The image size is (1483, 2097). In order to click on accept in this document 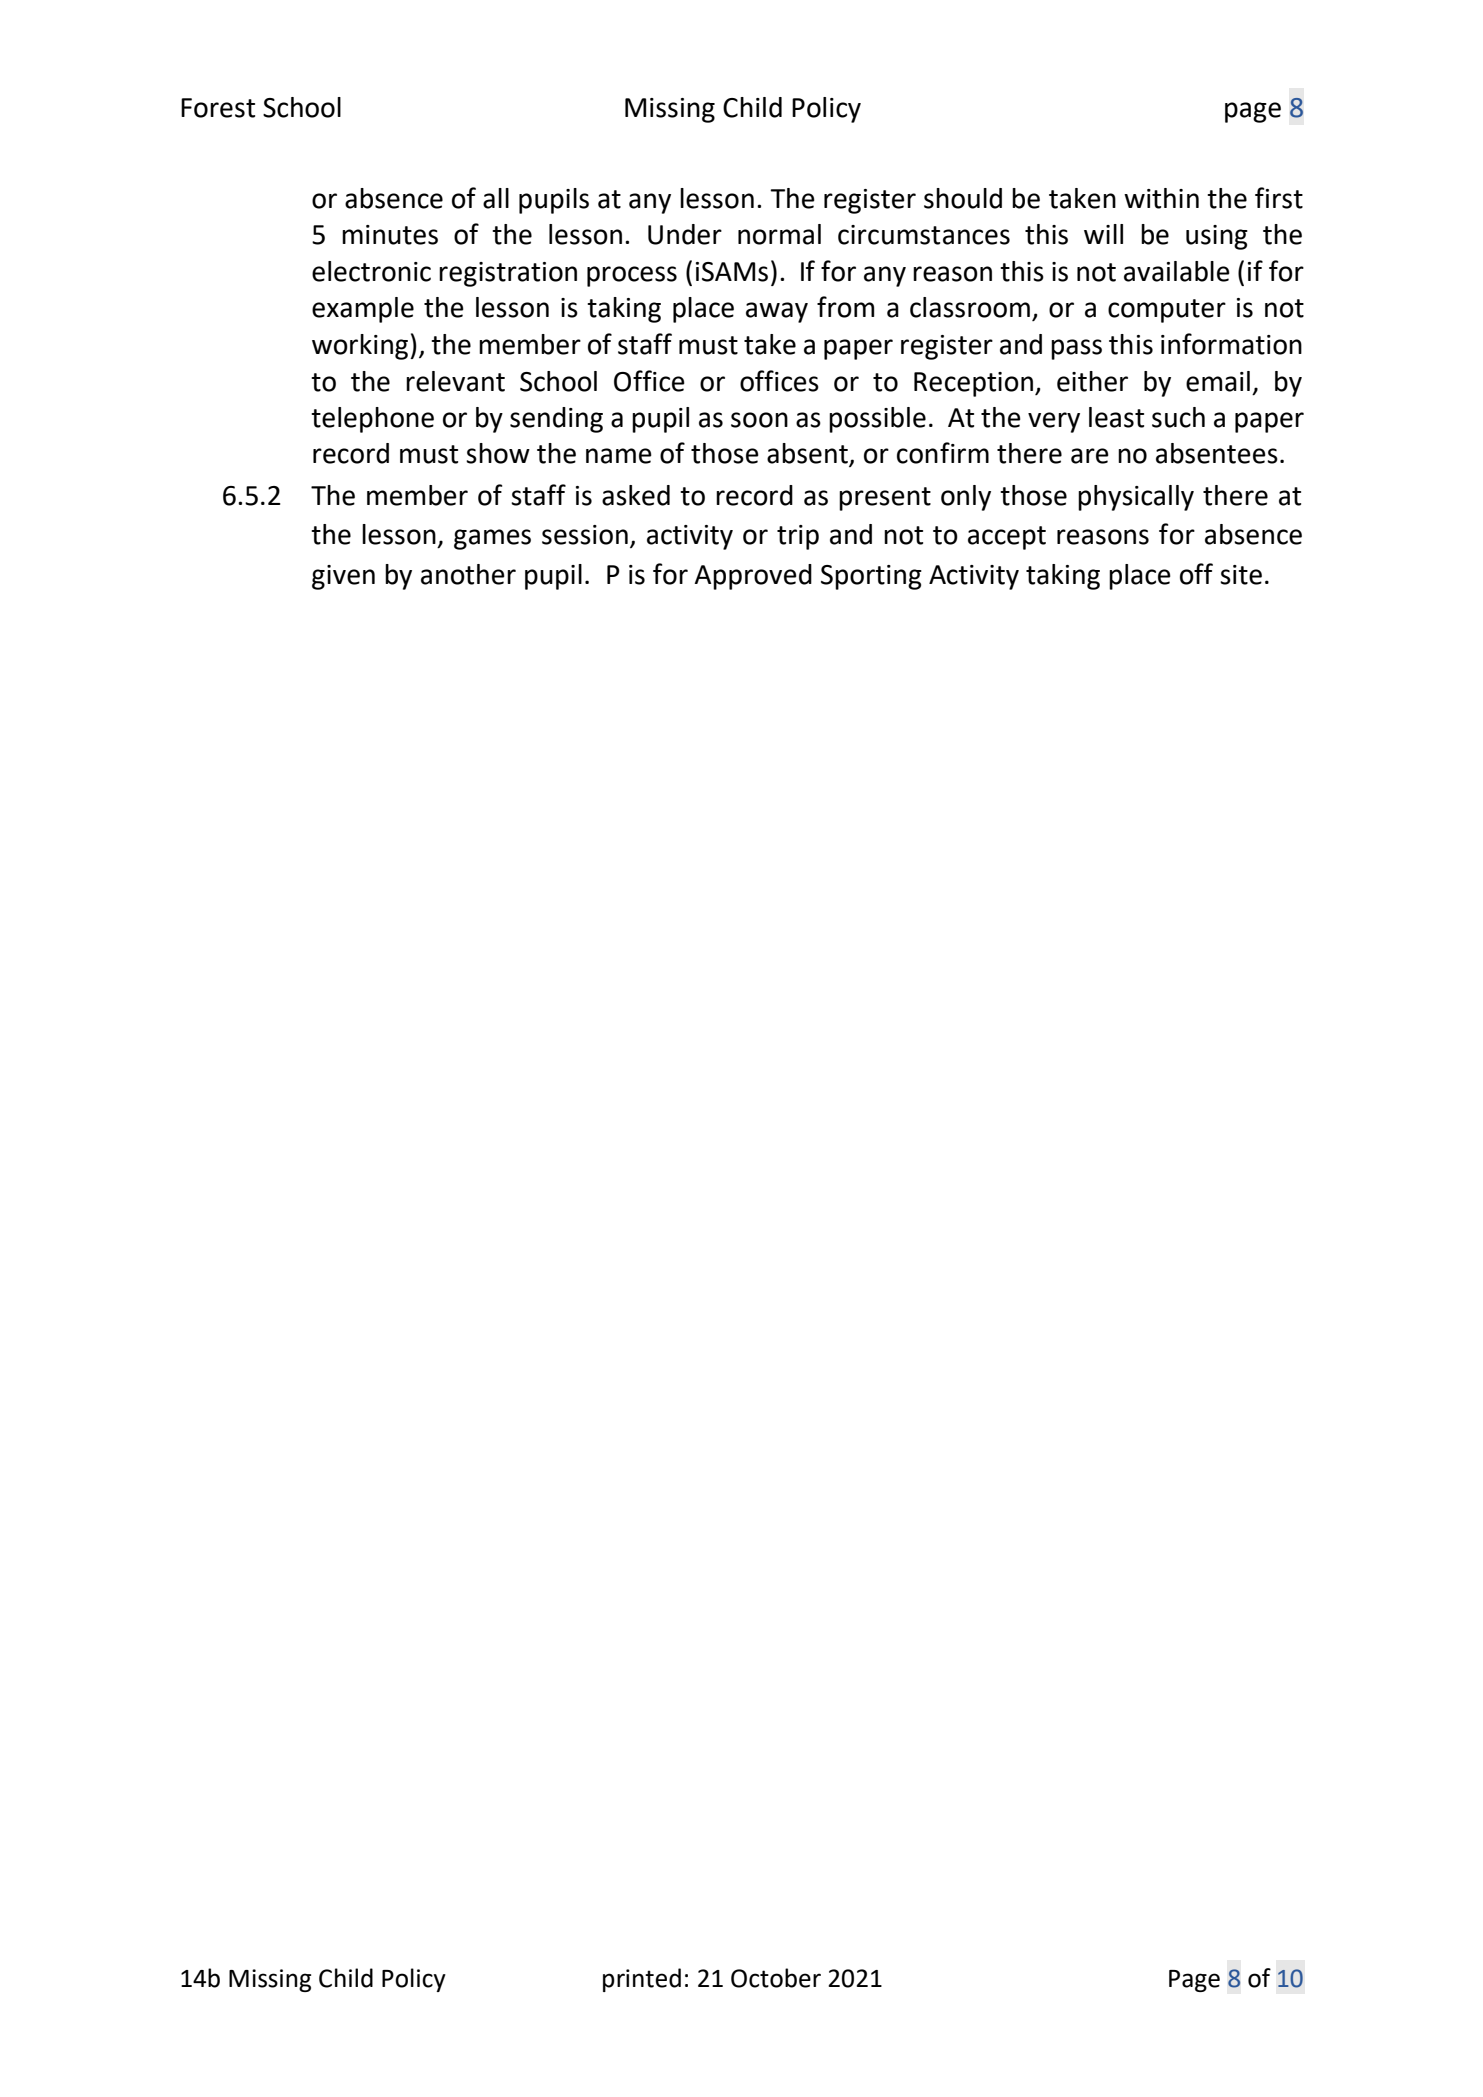, I will do `click(1007, 538)`.
